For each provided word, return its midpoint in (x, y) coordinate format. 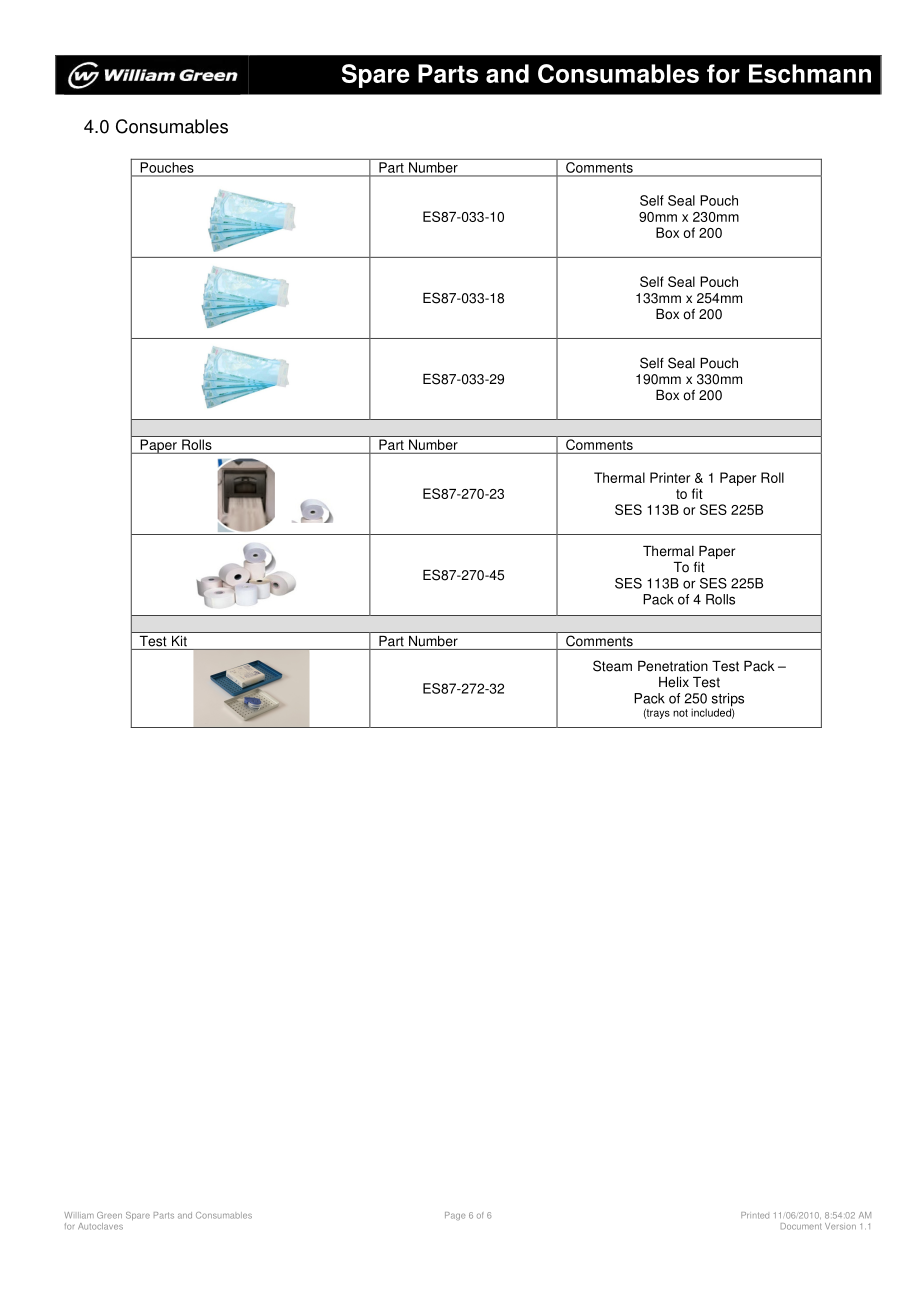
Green (109, 1215)
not (680, 713)
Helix (674, 682)
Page (455, 1216)
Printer (670, 477)
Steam (612, 666)
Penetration (673, 666)
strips (728, 701)
